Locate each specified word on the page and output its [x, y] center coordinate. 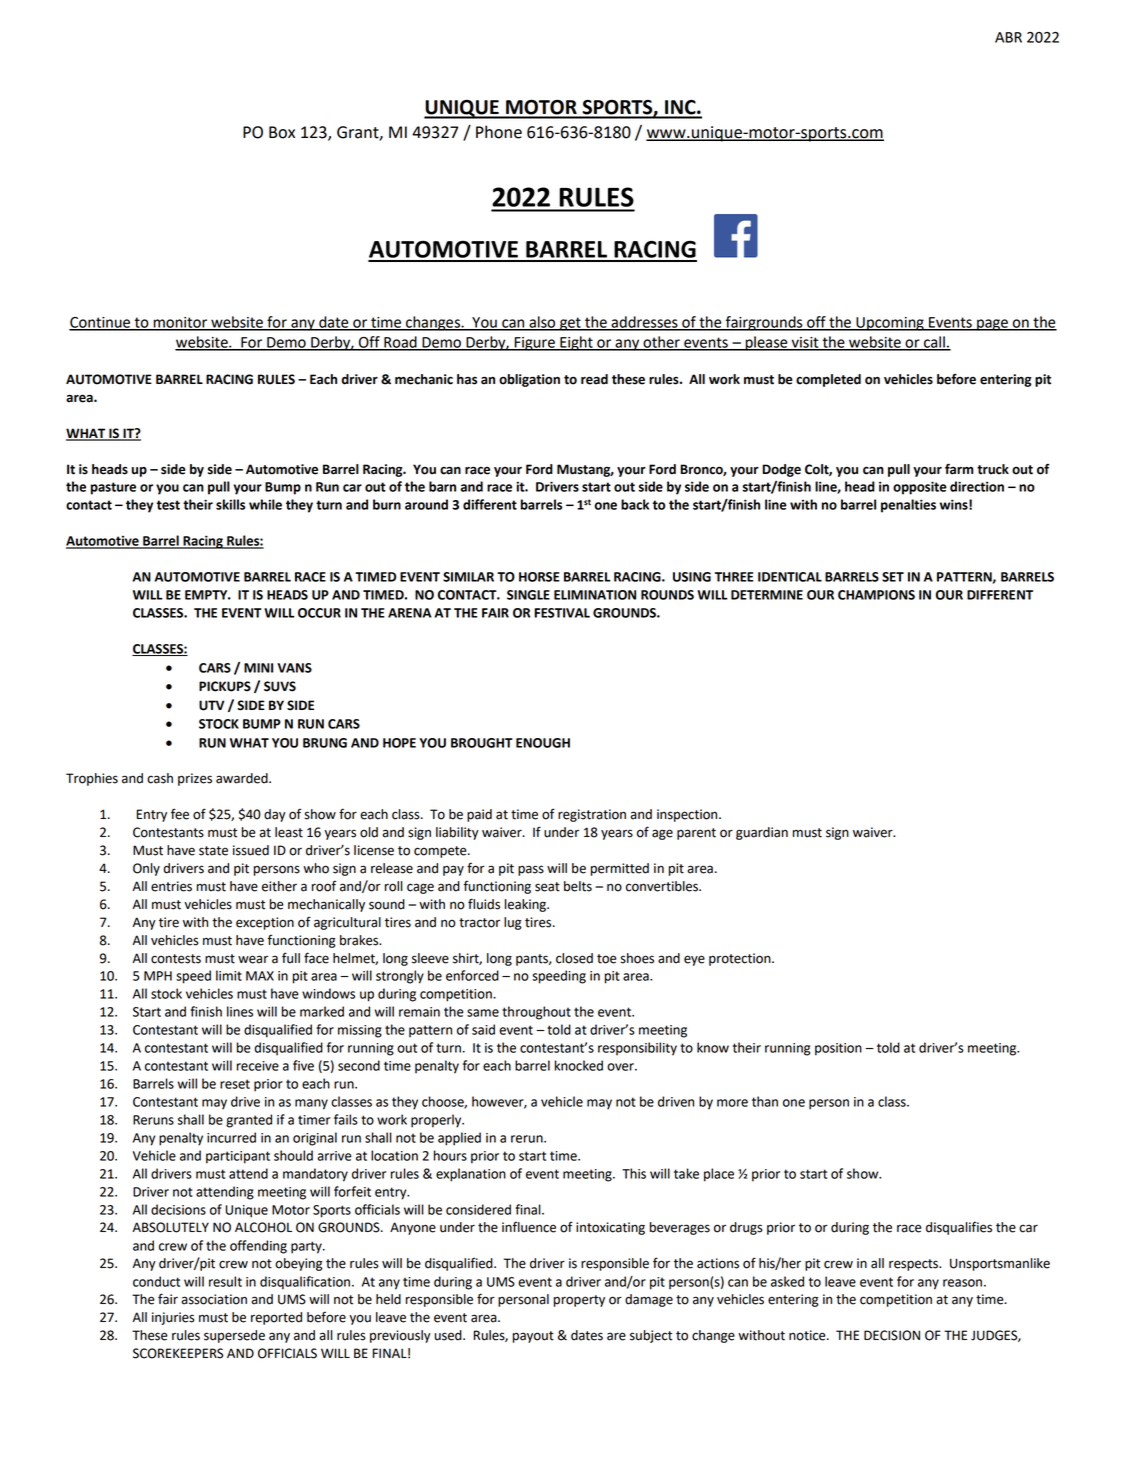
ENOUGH [543, 743]
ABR [1008, 37]
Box [282, 132]
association [214, 1299]
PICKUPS [225, 686]
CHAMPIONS [876, 595]
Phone [499, 132]
